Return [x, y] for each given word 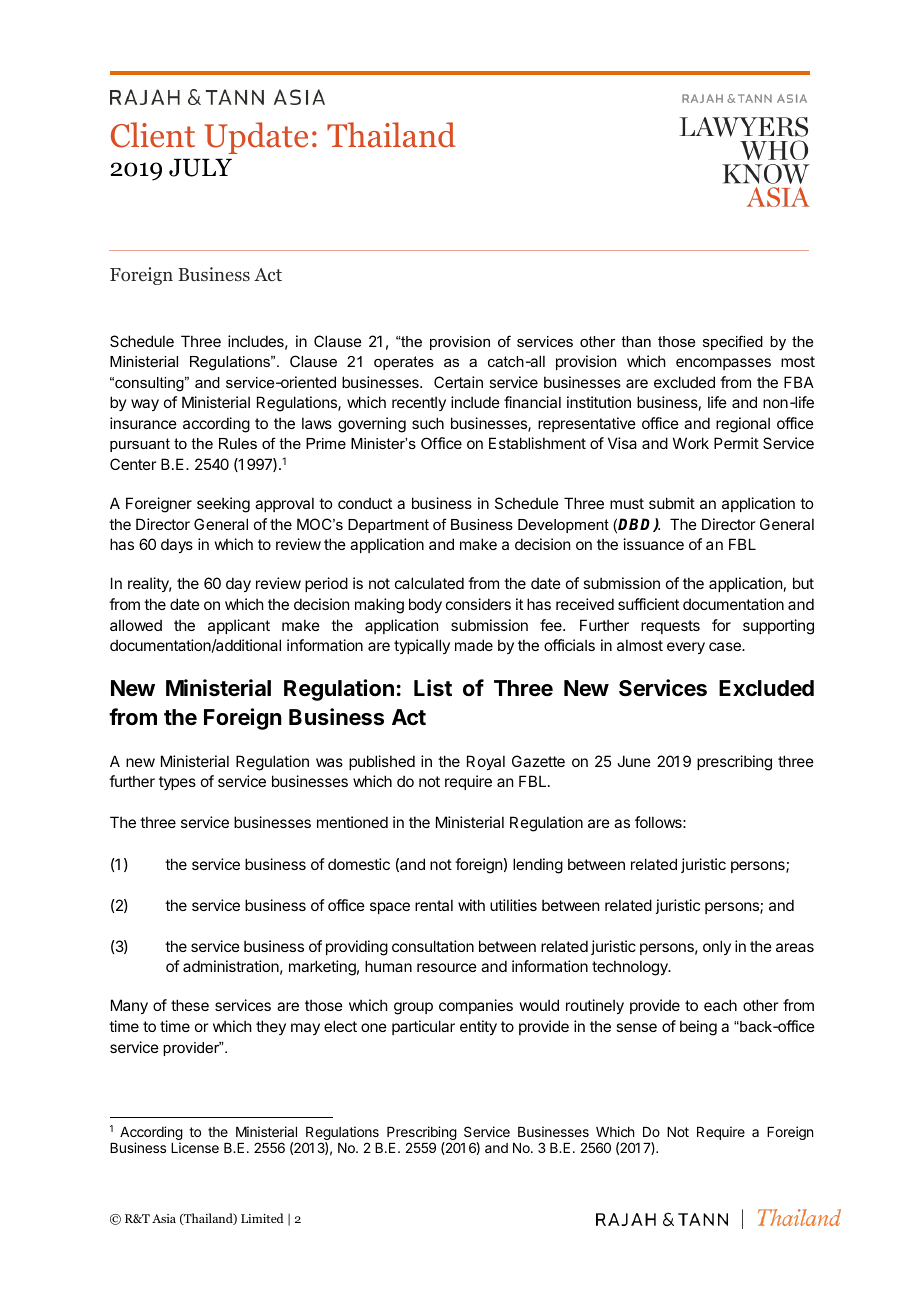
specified [733, 342]
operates [404, 363]
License [195, 1147]
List [433, 688]
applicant [239, 626]
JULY [200, 167]
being [698, 1028]
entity [478, 1027]
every [686, 648]
